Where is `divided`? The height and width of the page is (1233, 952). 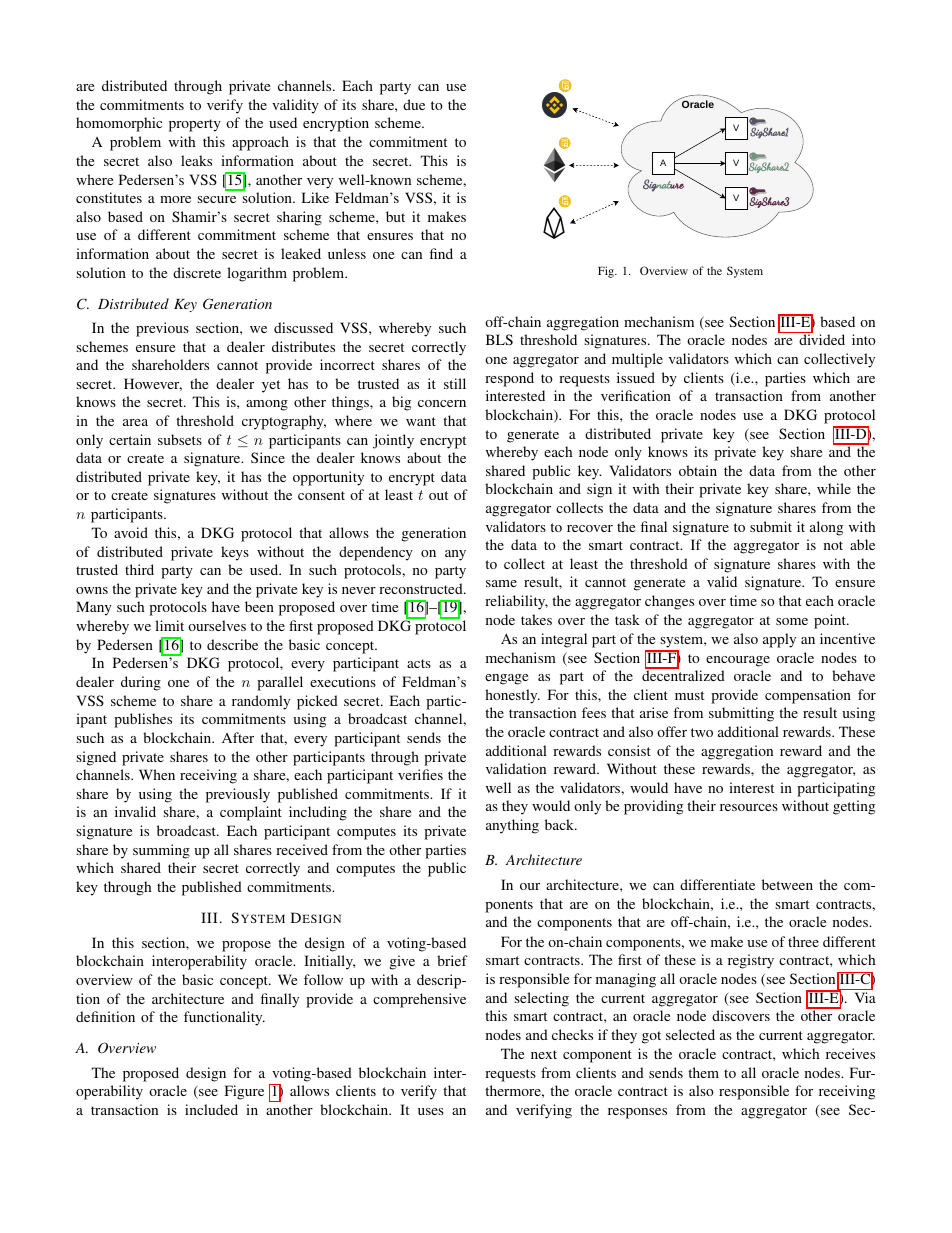
divided is located at coordinates (822, 339).
